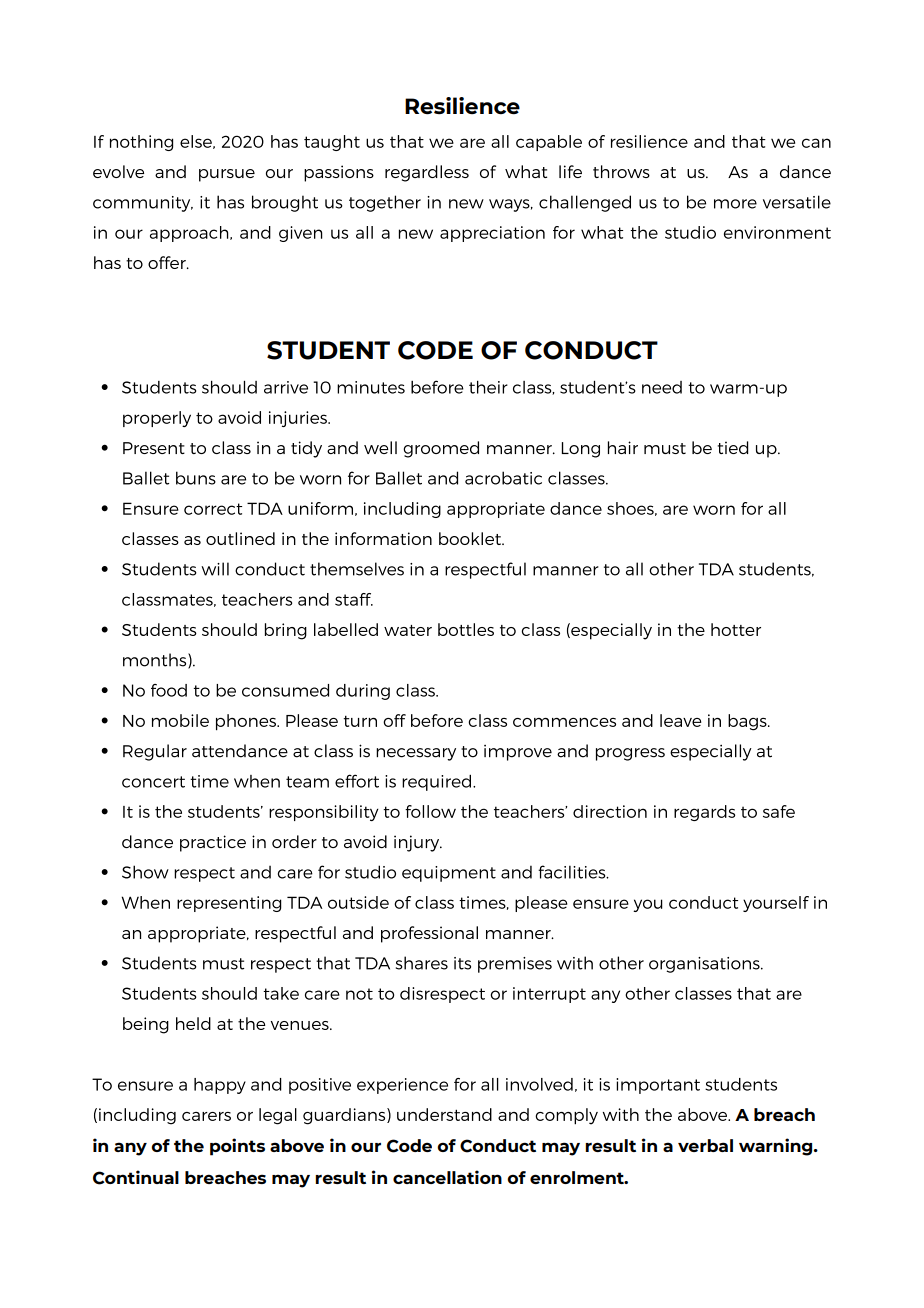 This screenshot has height=1308, width=924. Describe the element at coordinates (427, 173) in the screenshot. I see `regardless` at that location.
